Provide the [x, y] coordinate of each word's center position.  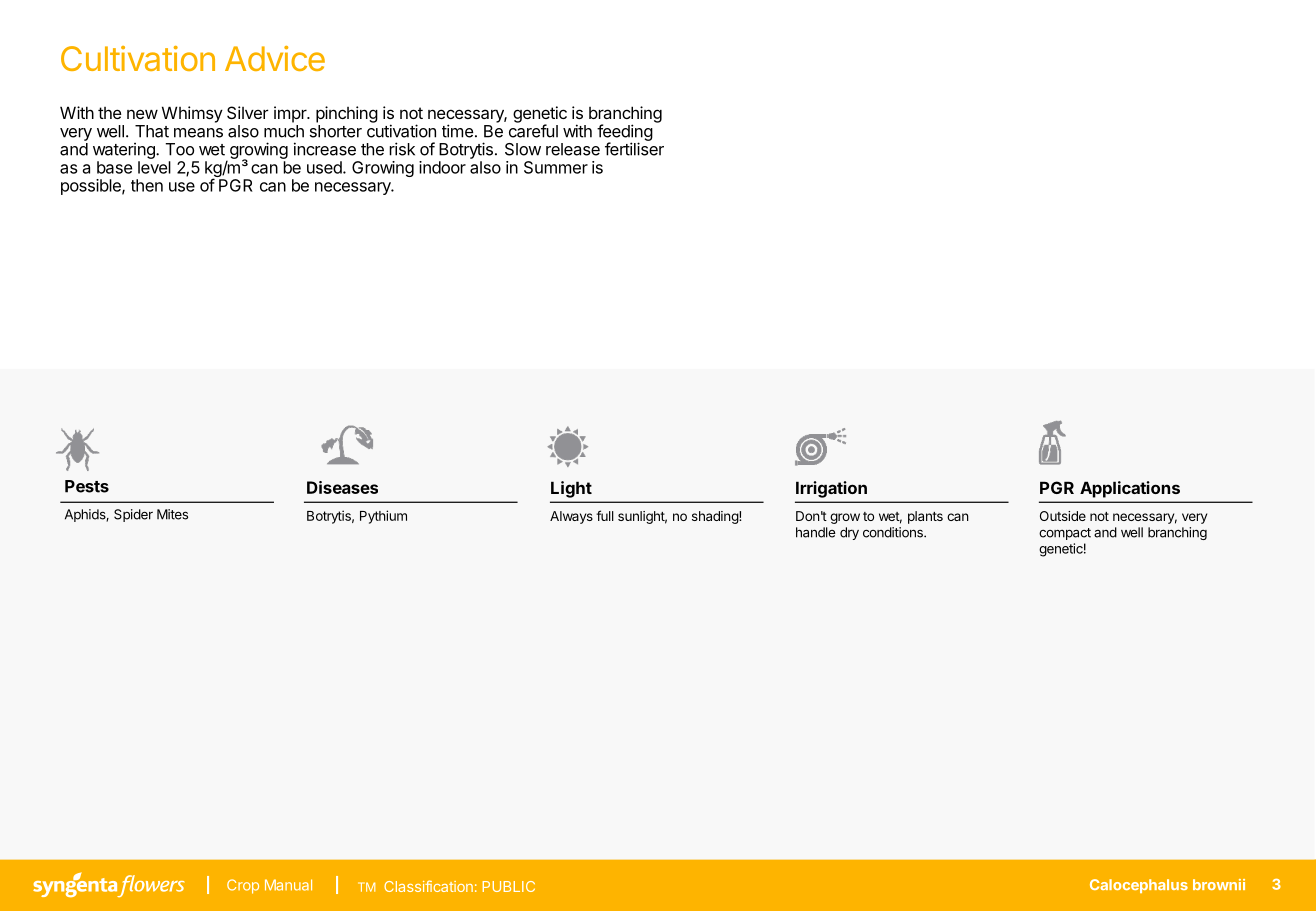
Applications [1130, 489]
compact [1065, 534]
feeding [625, 133]
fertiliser [634, 149]
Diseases [342, 487]
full [605, 515]
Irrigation [831, 489]
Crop [243, 886]
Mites [172, 514]
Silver [248, 112]
